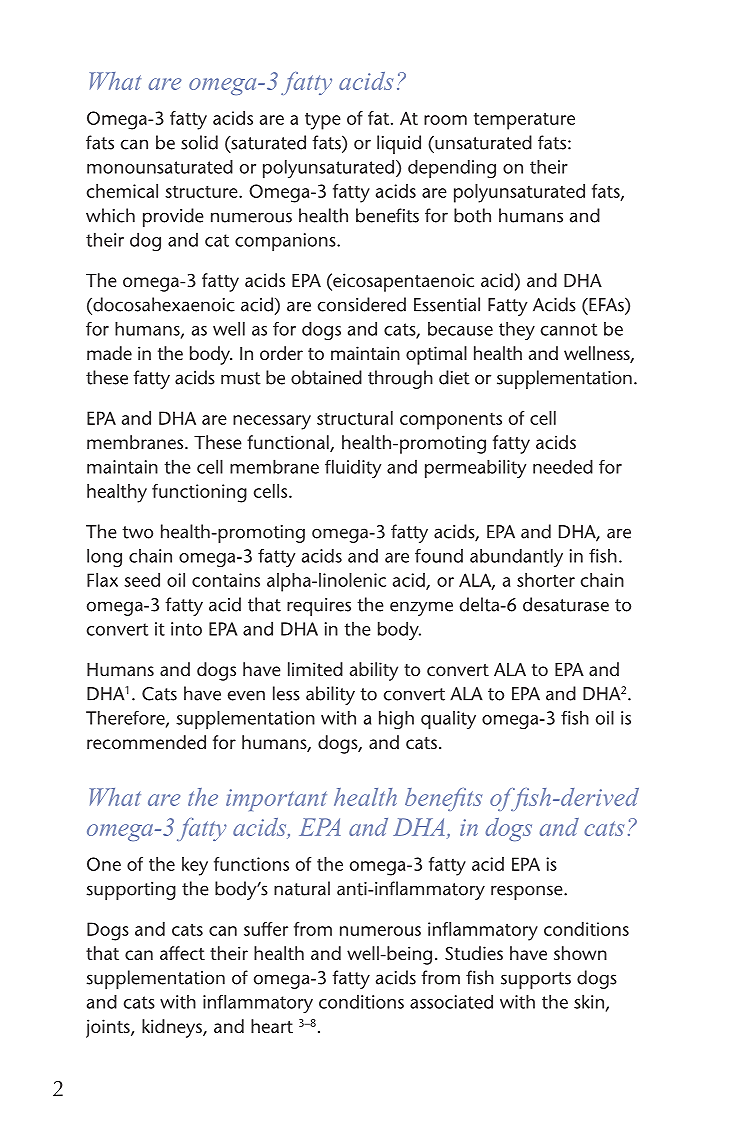  Describe the element at coordinates (199, 142) in the screenshot. I see `solid` at that location.
